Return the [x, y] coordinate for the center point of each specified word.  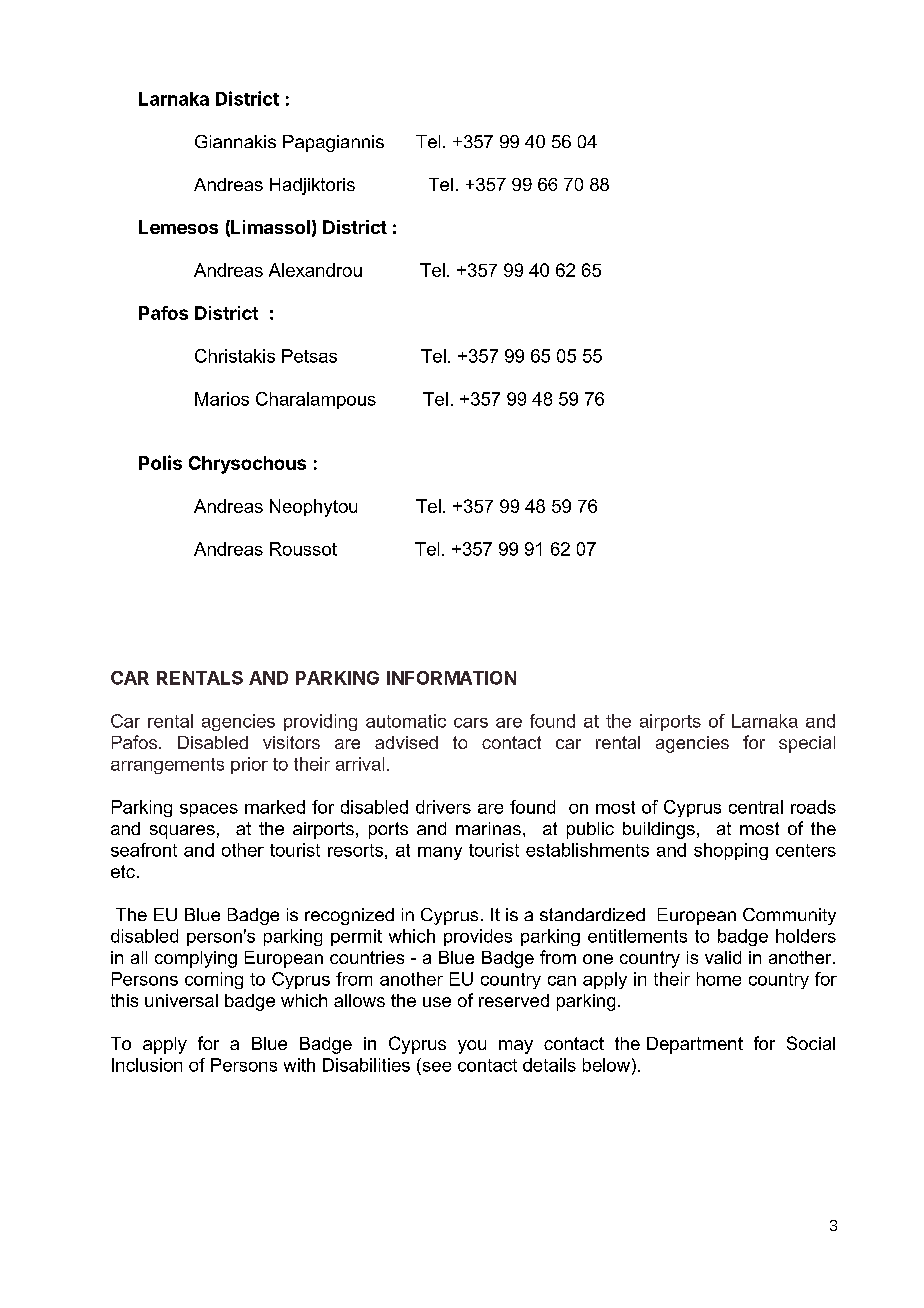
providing [320, 722]
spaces [209, 810]
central [756, 807]
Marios [222, 399]
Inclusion [147, 1065]
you [472, 1047]
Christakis [235, 356]
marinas [488, 828]
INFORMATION [451, 678]
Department [695, 1045]
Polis [160, 462]
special [807, 744]
